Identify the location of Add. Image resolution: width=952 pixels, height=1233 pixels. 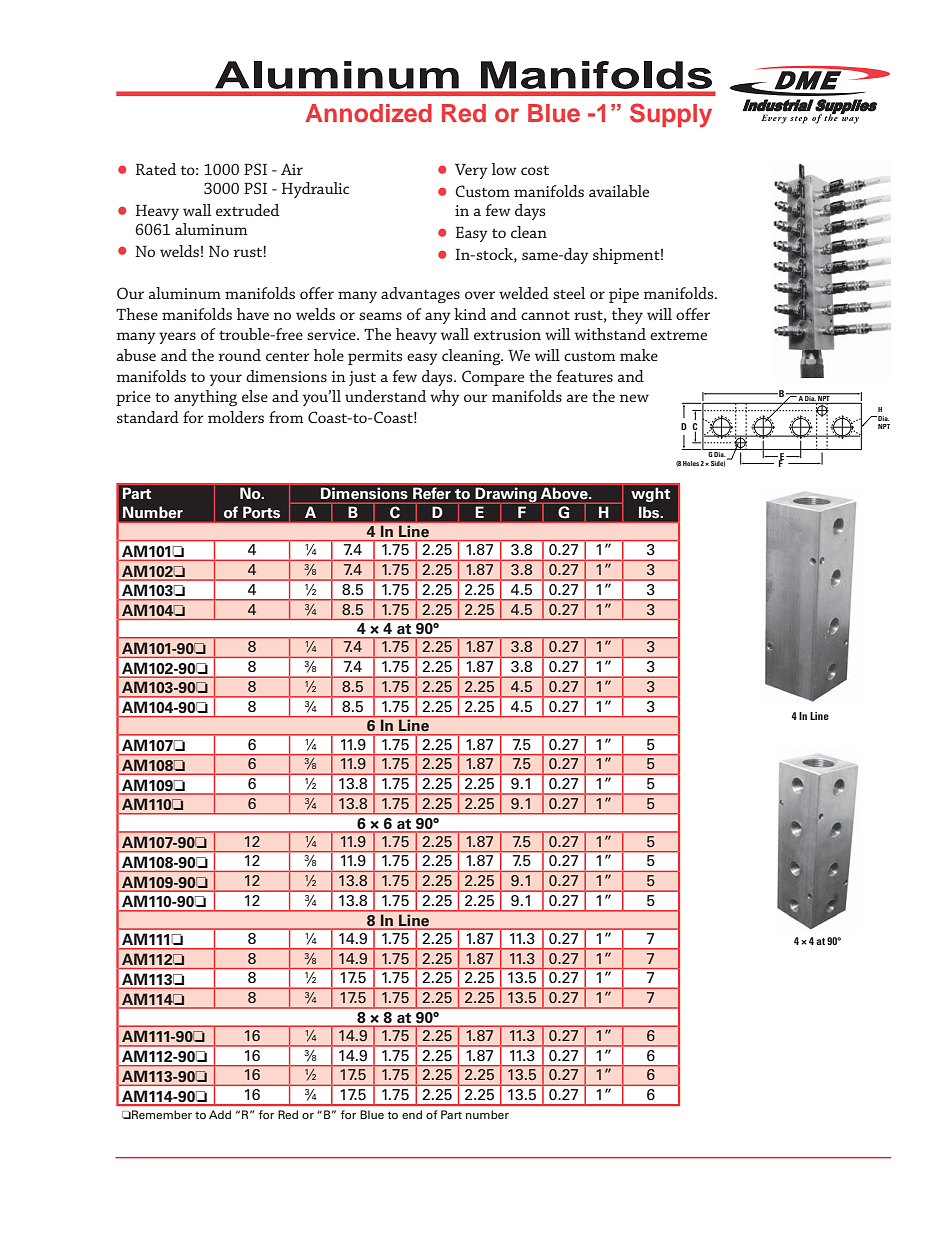
(220, 1114).
